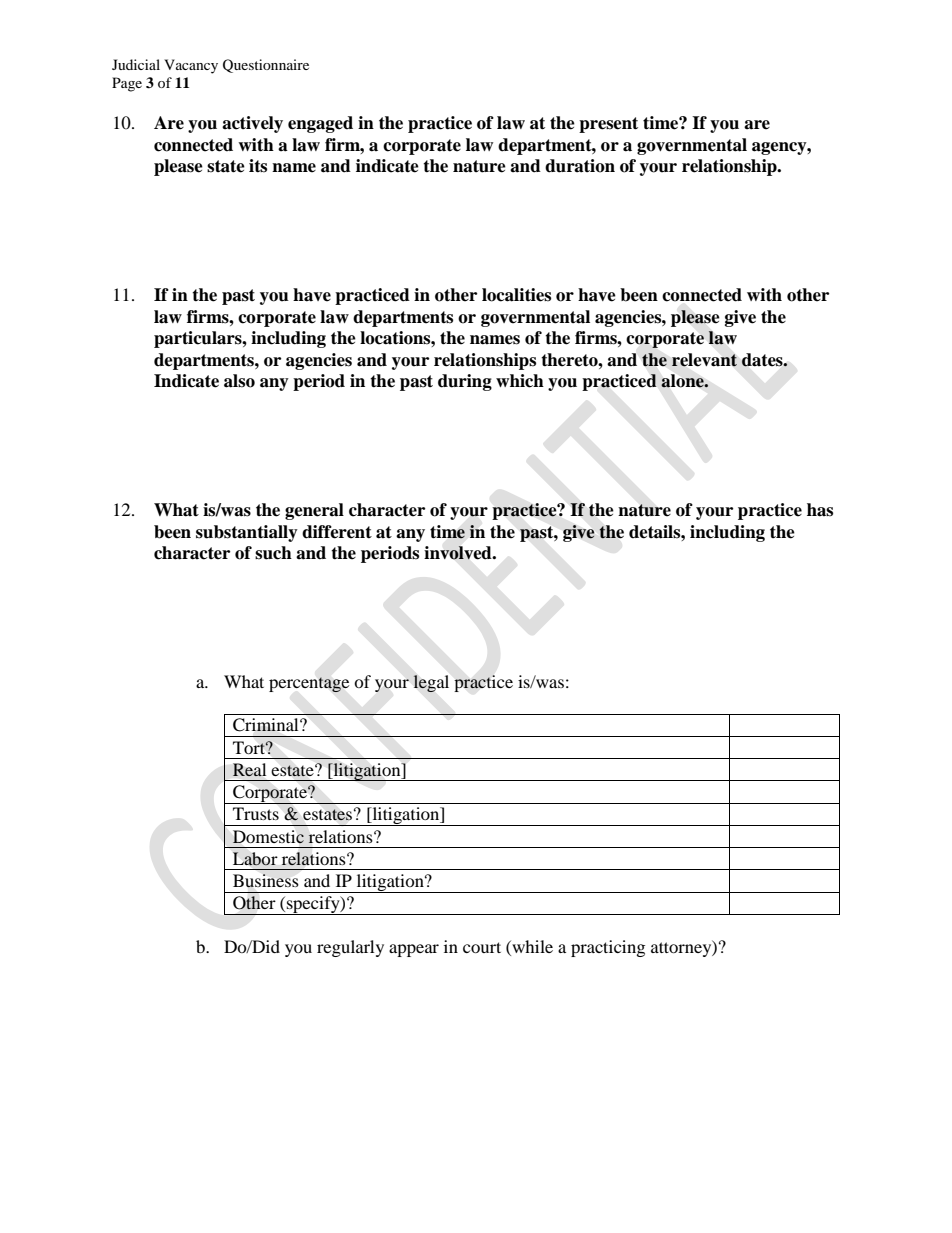 This image has height=1233, width=952. I want to click on Vacancy, so click(191, 66).
